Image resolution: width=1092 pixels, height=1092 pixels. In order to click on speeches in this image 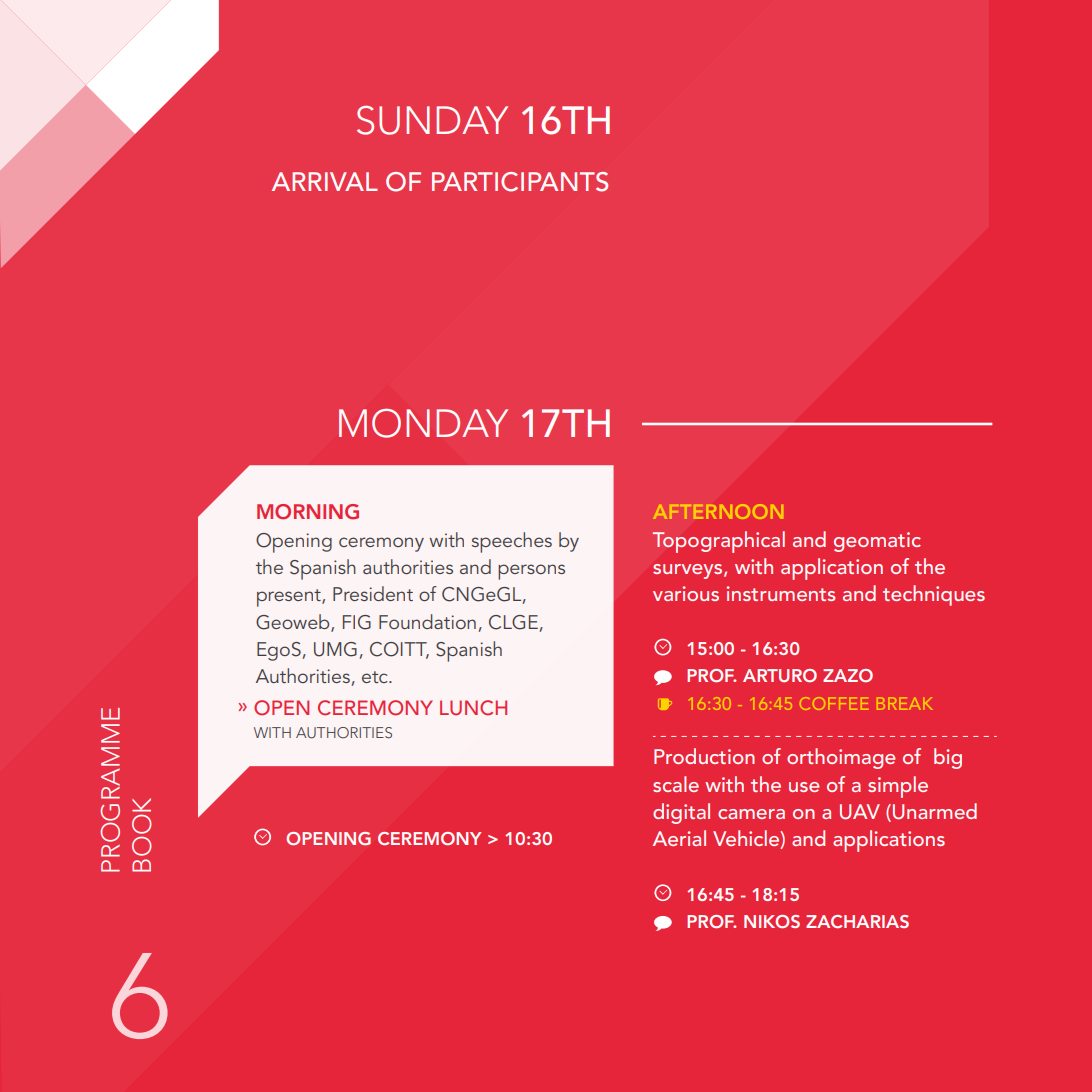, I will do `click(512, 542)`.
